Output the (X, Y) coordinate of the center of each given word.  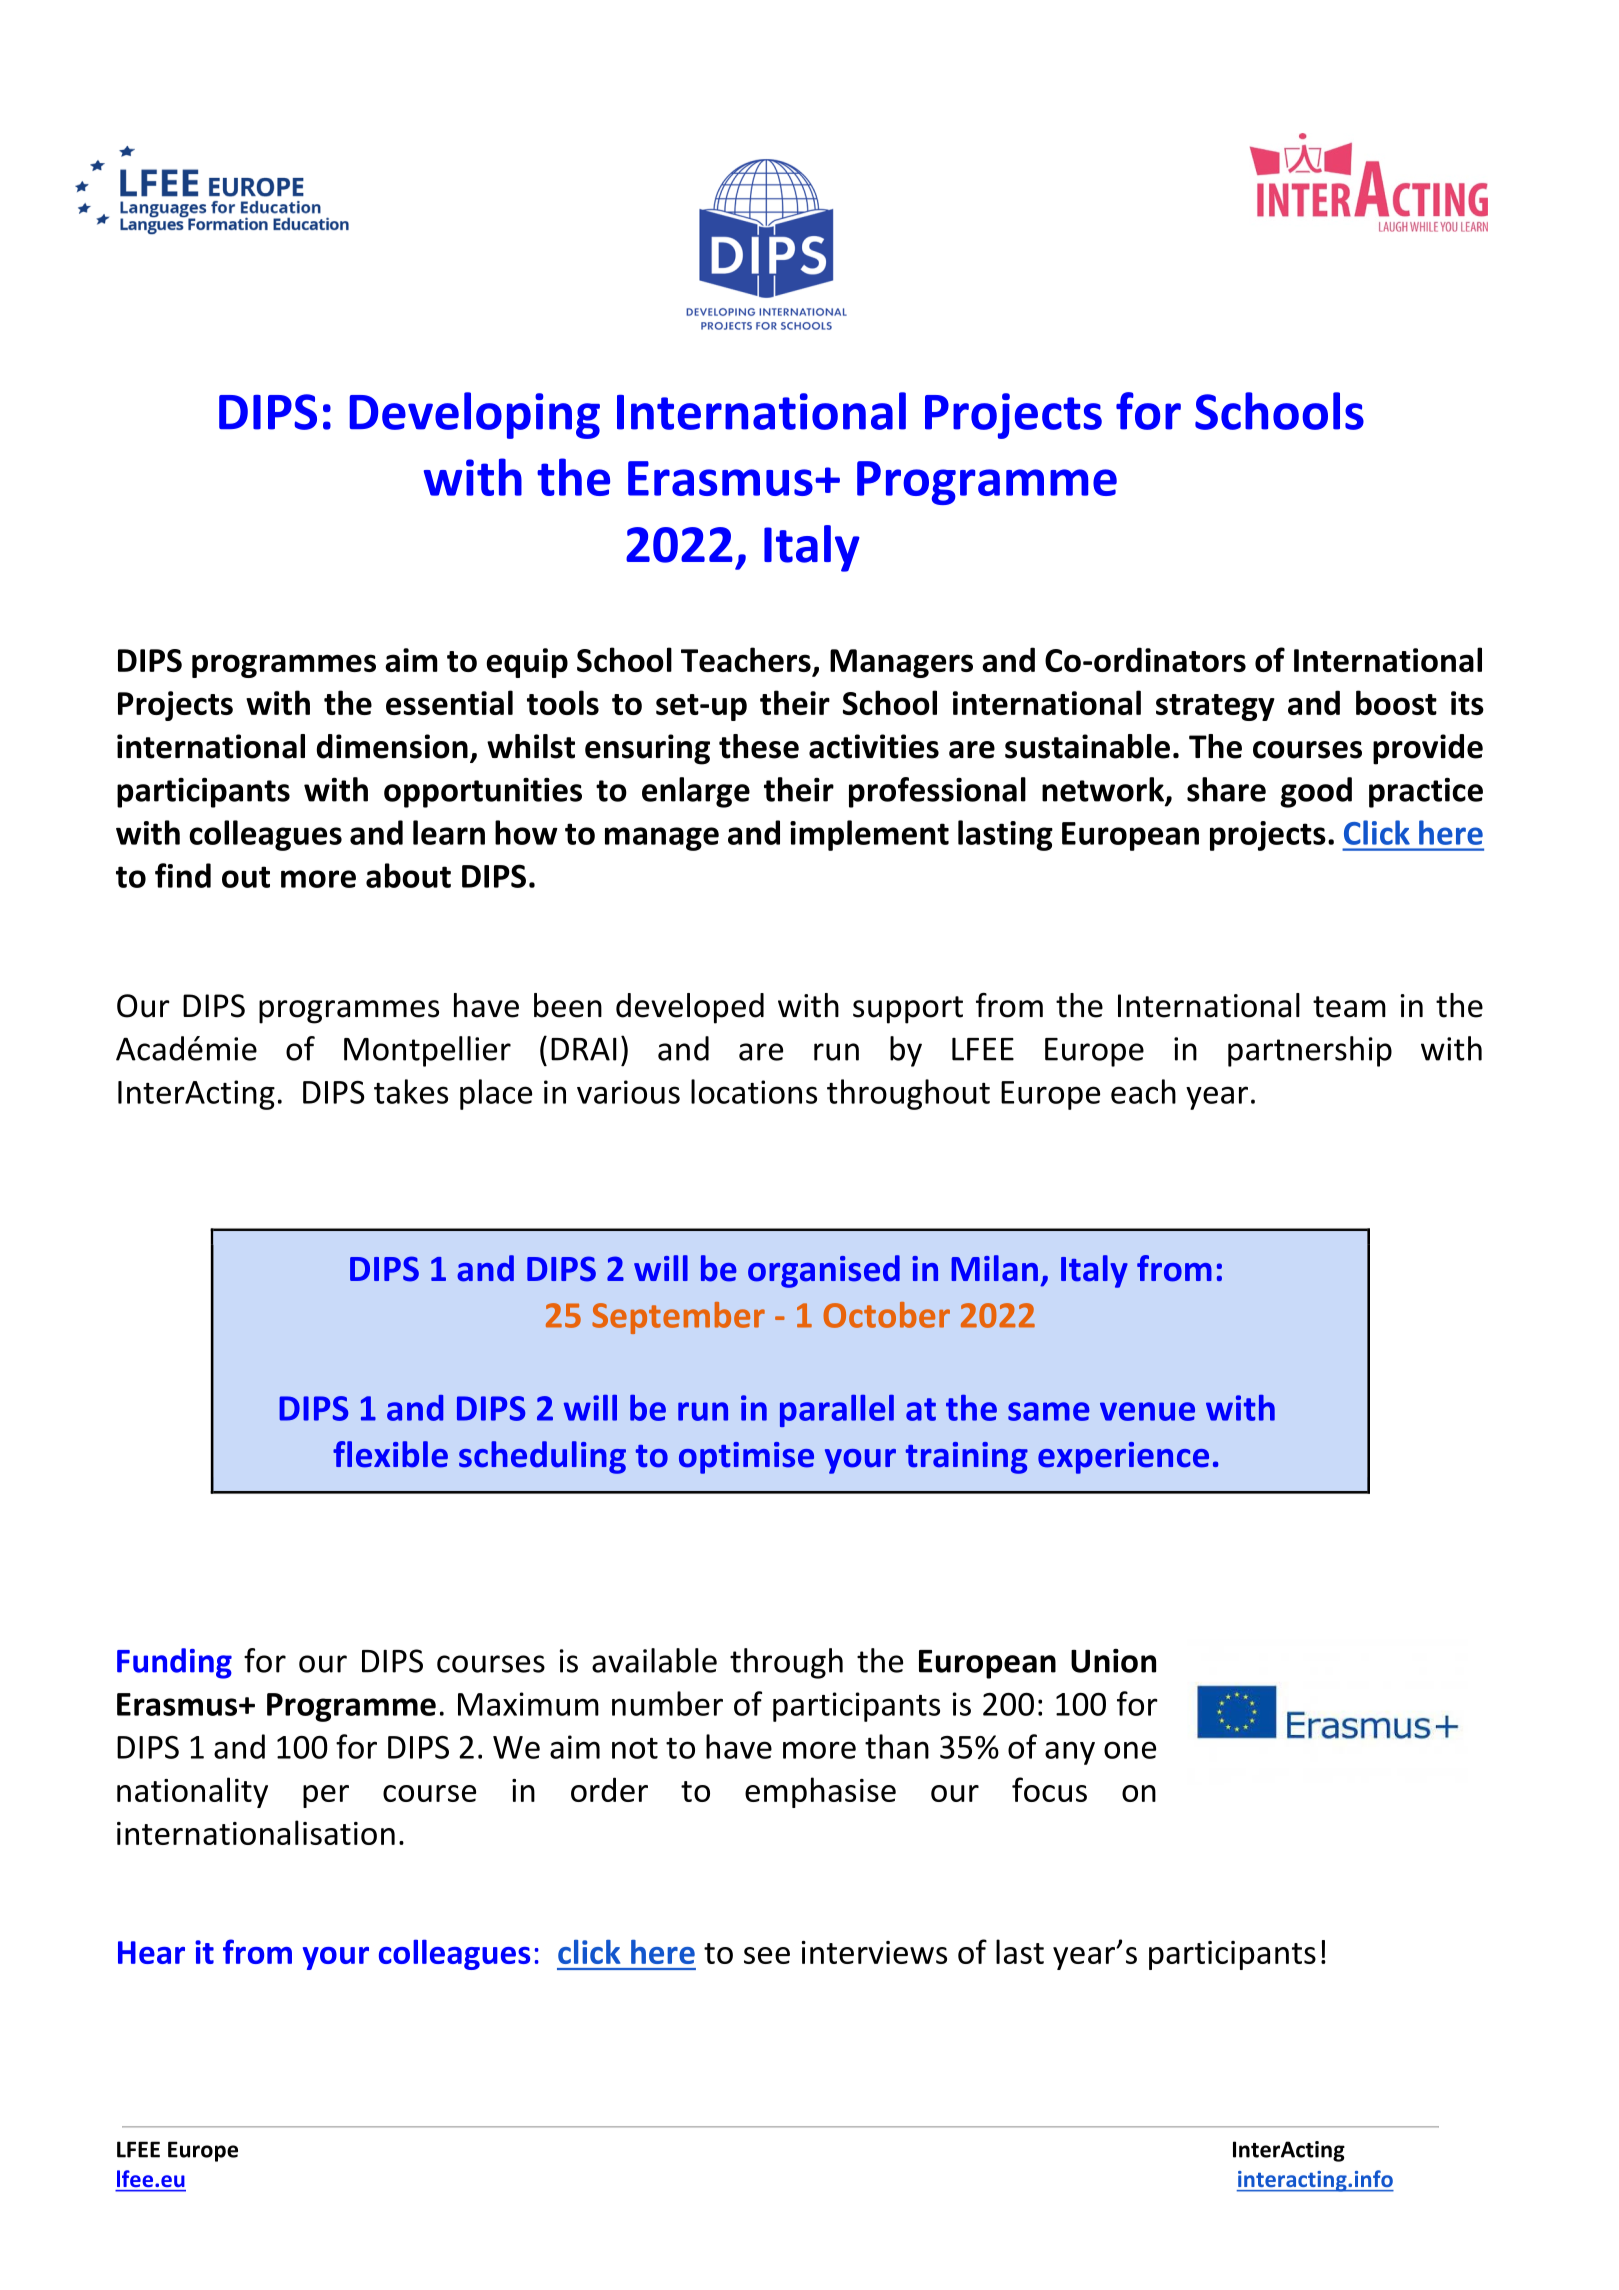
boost (1396, 702)
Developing (475, 415)
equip (527, 663)
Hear (151, 1952)
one (1130, 1750)
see (767, 1955)
